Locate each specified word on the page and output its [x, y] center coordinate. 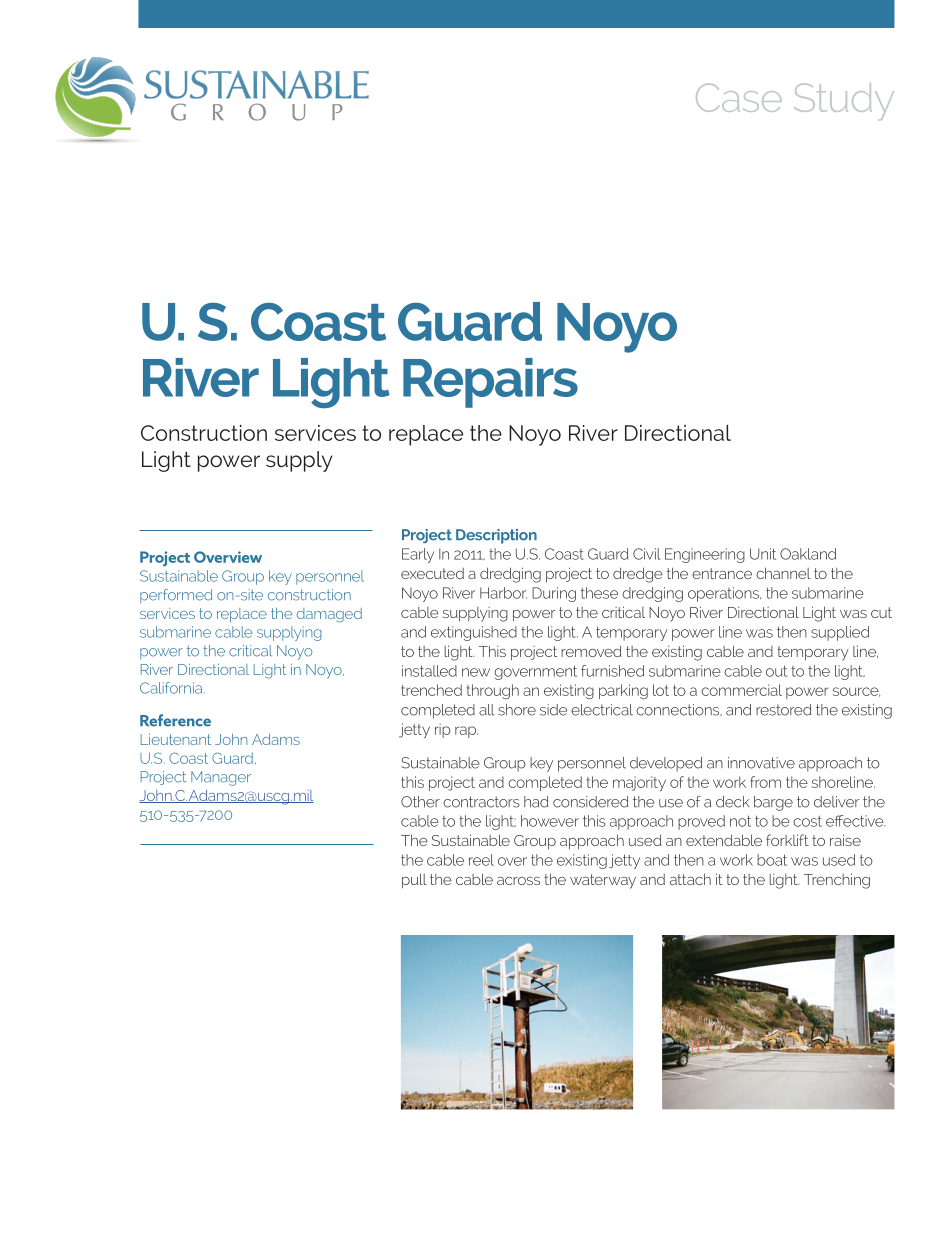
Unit [763, 554]
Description [496, 536]
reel [481, 860]
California [171, 688]
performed [176, 596]
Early [418, 555]
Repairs [490, 383]
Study [844, 102]
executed [432, 573]
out [776, 671]
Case [739, 97]
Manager [221, 778]
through [493, 691]
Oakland [808, 554]
